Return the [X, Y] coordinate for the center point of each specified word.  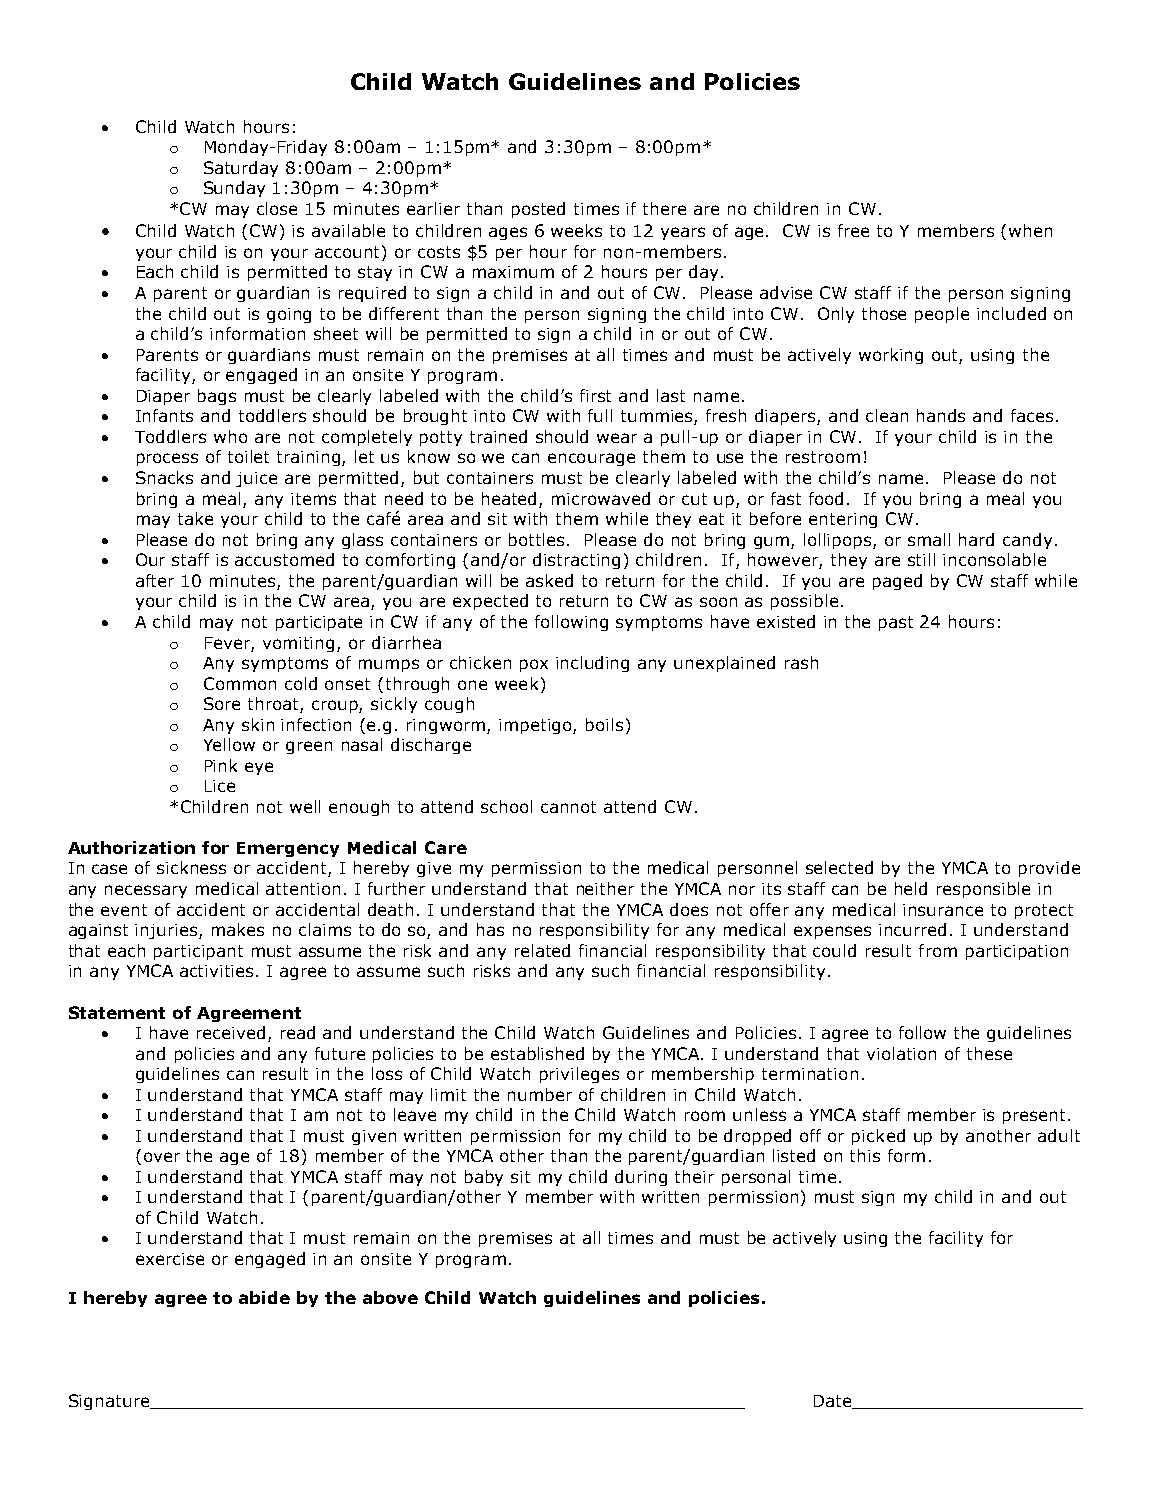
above [390, 1297]
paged [897, 582]
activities [218, 971]
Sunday [234, 189]
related [542, 950]
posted [538, 210]
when [1030, 230]
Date [834, 1402]
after [155, 580]
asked [549, 580]
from [938, 950]
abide [264, 1297]
